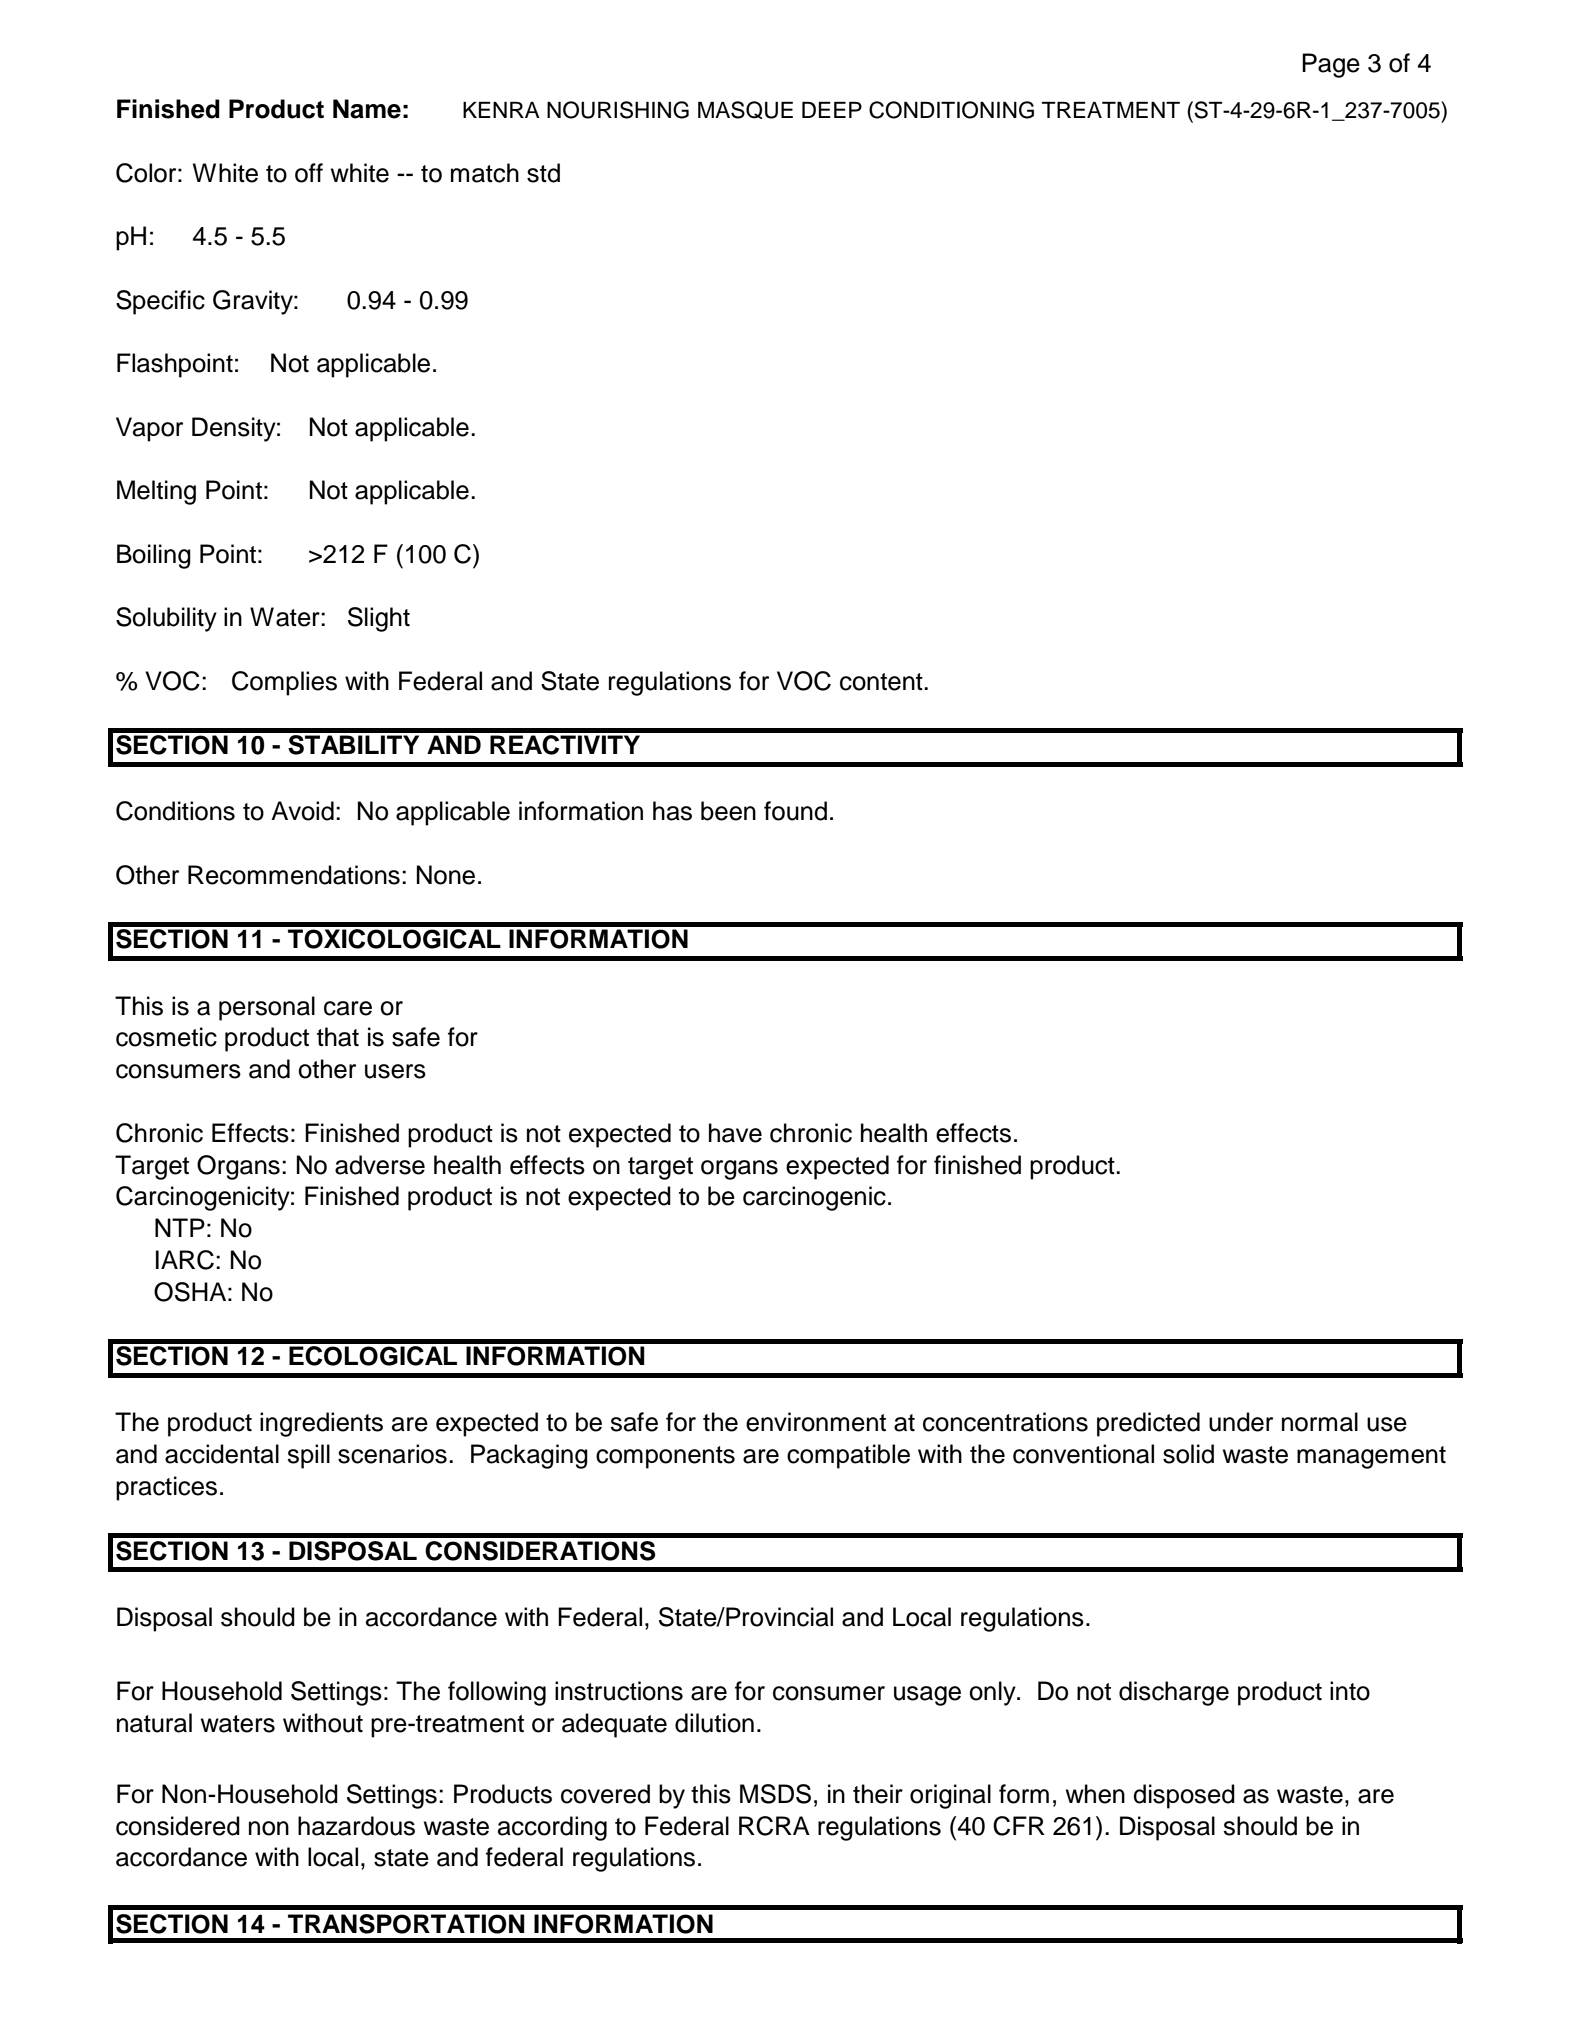 The image size is (1573, 2035). Describe the element at coordinates (180, 1227) in the screenshot. I see `NTP` at that location.
